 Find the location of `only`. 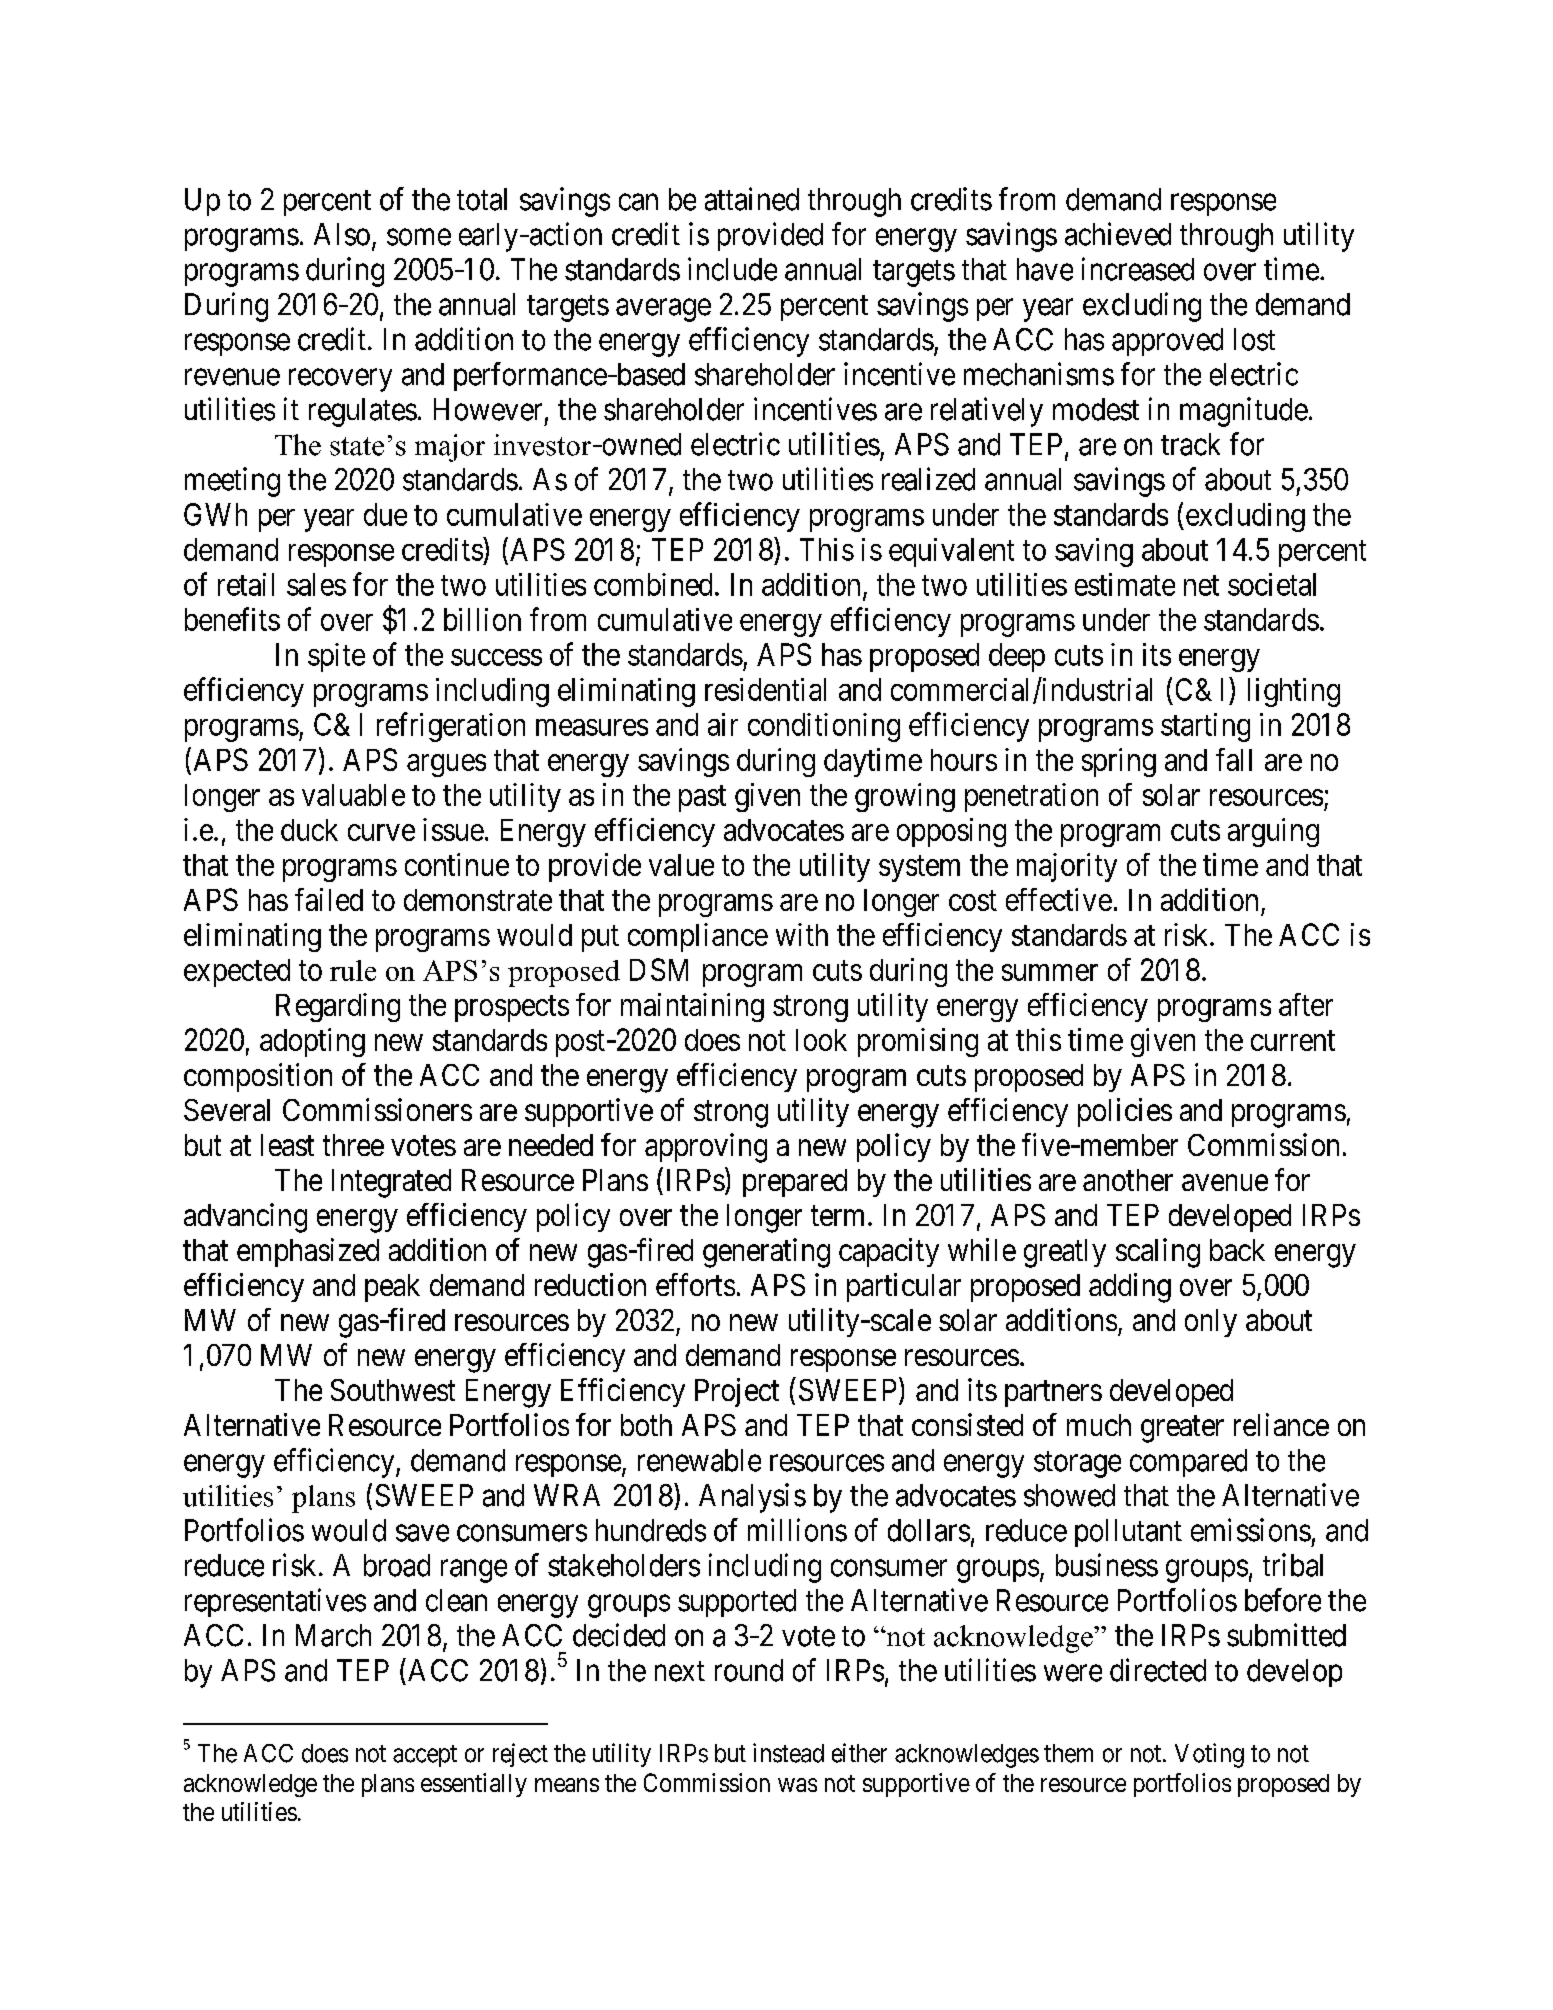

only is located at coordinates (1211, 1323).
